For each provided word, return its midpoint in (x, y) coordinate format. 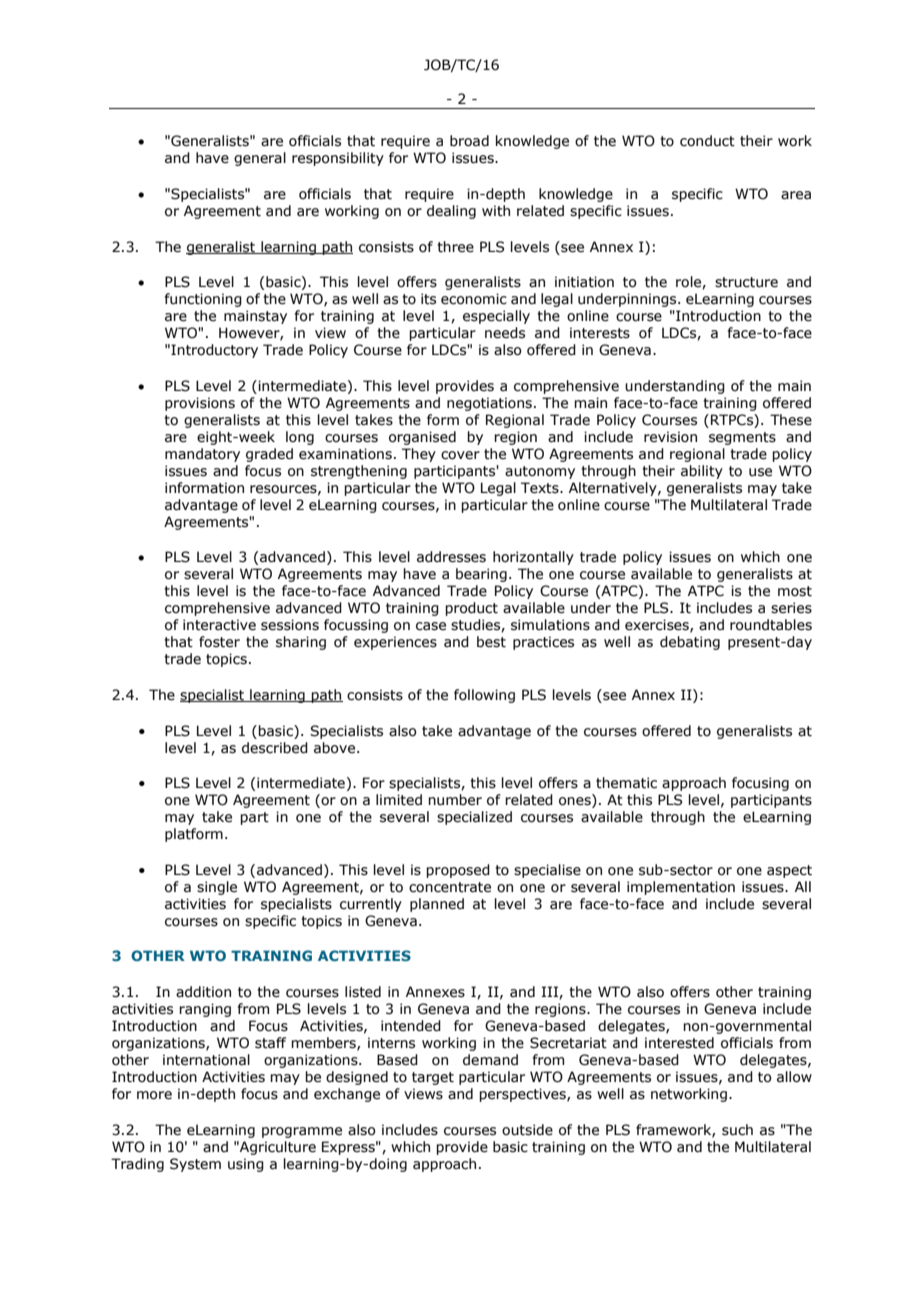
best (491, 642)
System (195, 1165)
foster (219, 642)
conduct (707, 141)
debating (690, 643)
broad (469, 141)
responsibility (338, 159)
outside (527, 1130)
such (737, 1130)
